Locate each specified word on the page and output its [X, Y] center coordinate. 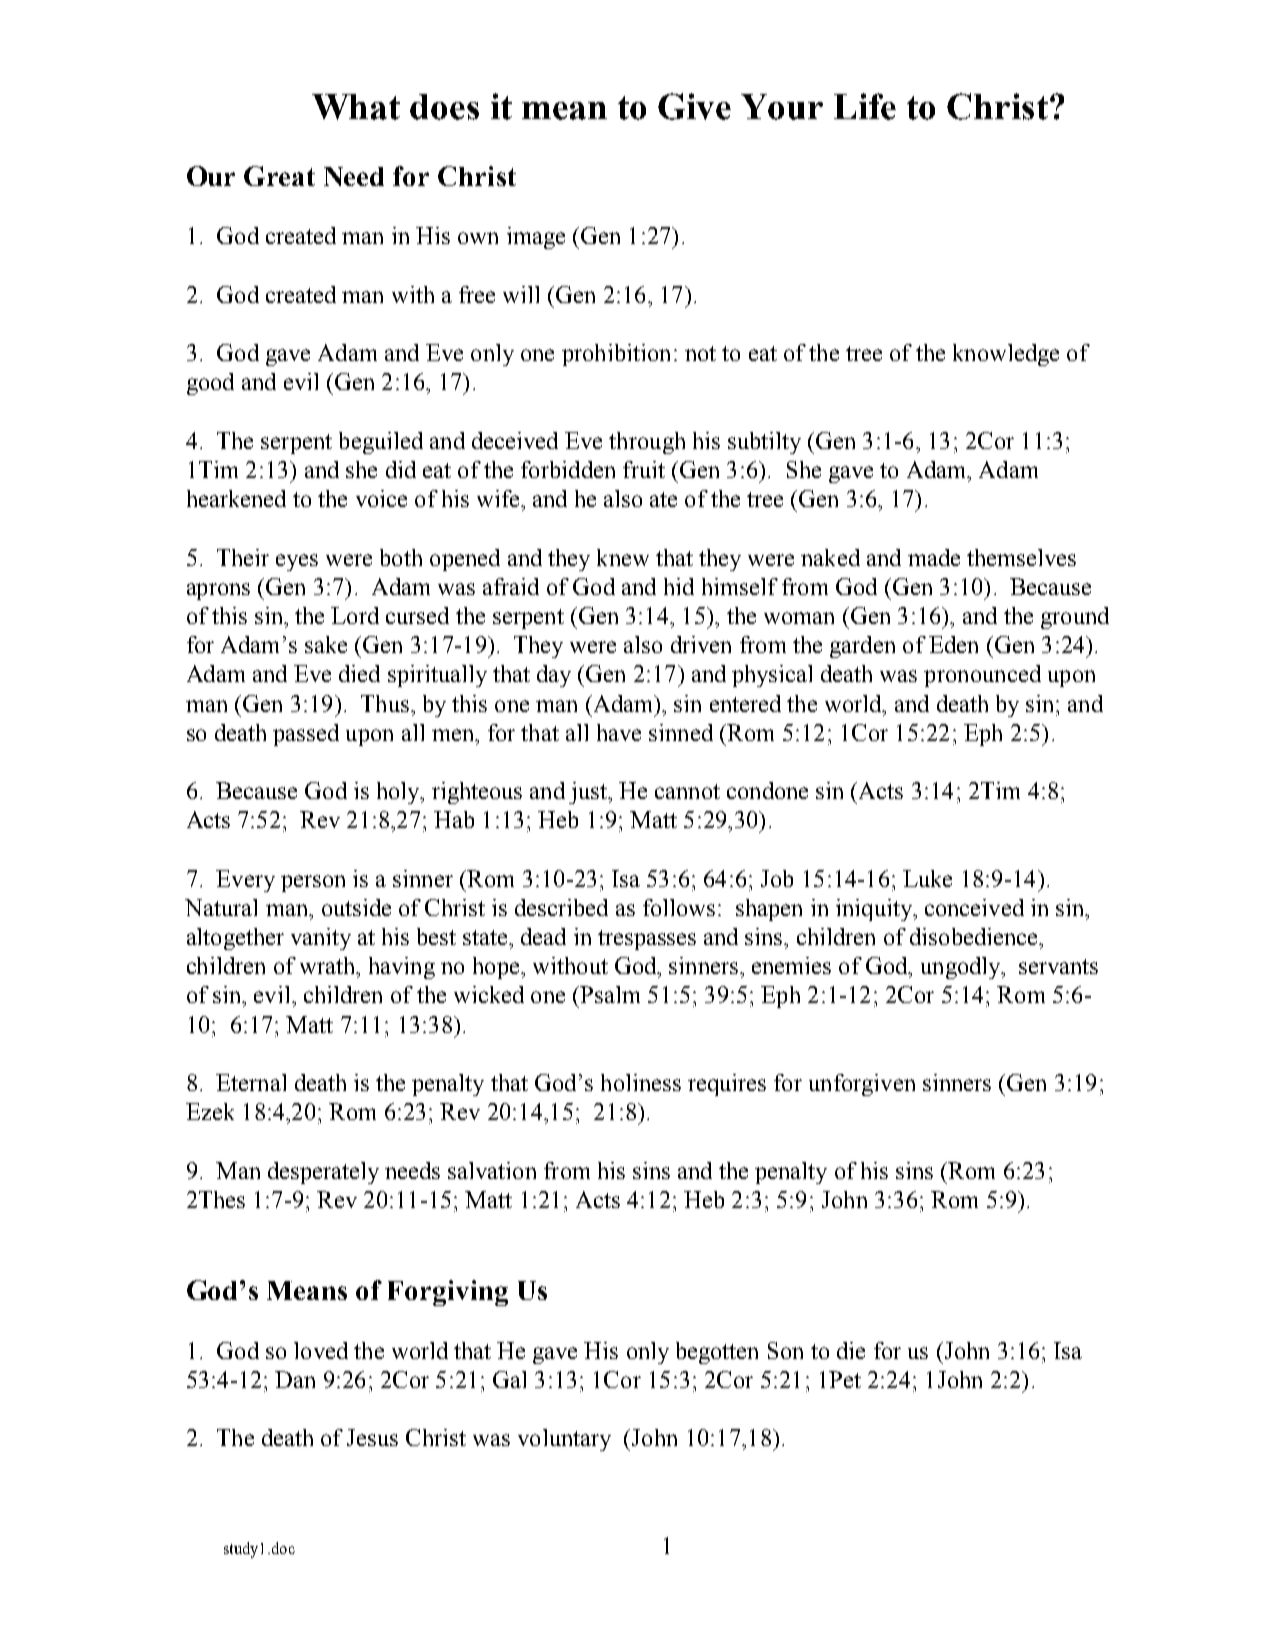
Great [279, 176]
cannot [687, 791]
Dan [295, 1379]
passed [306, 735]
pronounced [982, 676]
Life [865, 106]
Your [782, 107]
